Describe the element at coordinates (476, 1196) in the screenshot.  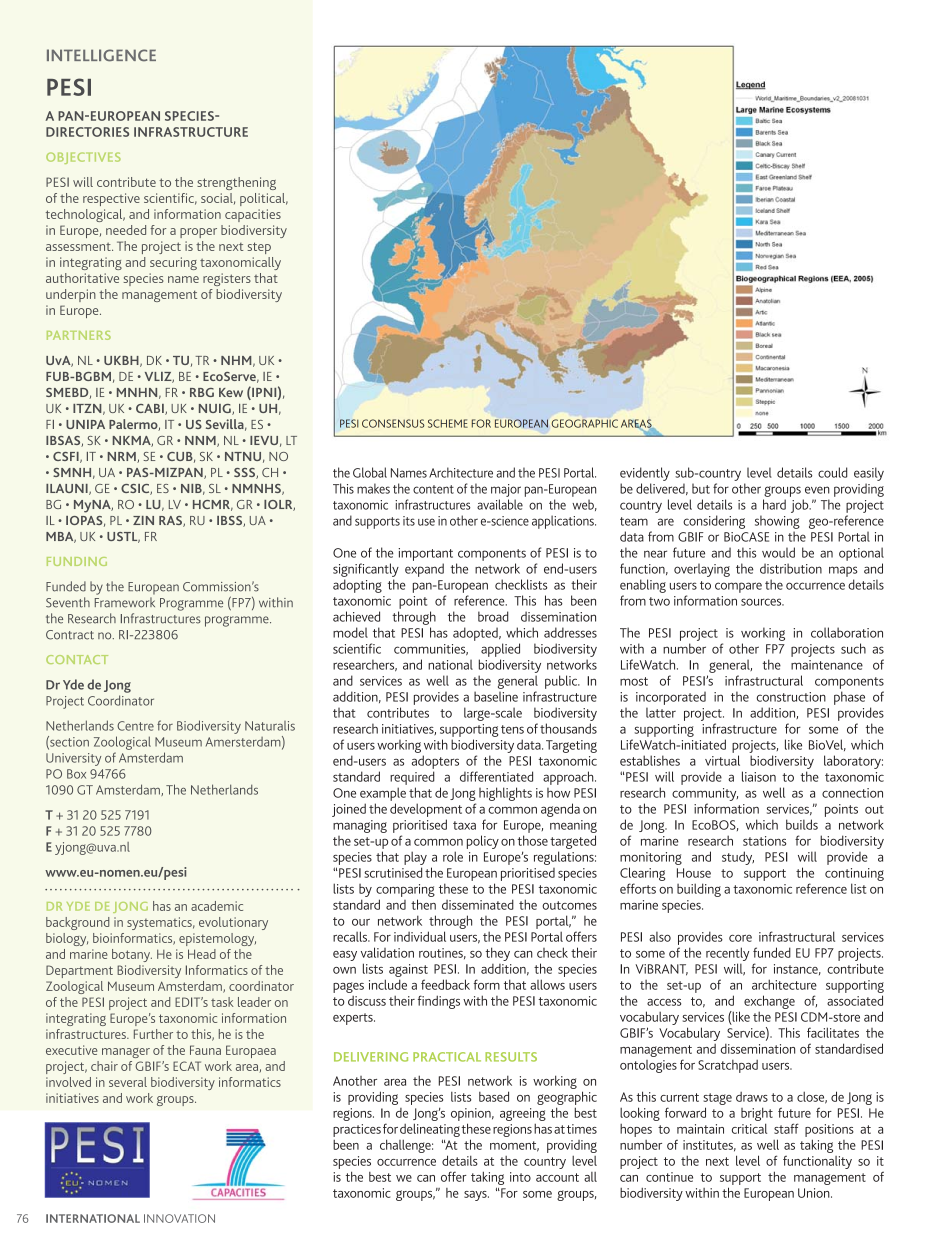
I see `says` at that location.
